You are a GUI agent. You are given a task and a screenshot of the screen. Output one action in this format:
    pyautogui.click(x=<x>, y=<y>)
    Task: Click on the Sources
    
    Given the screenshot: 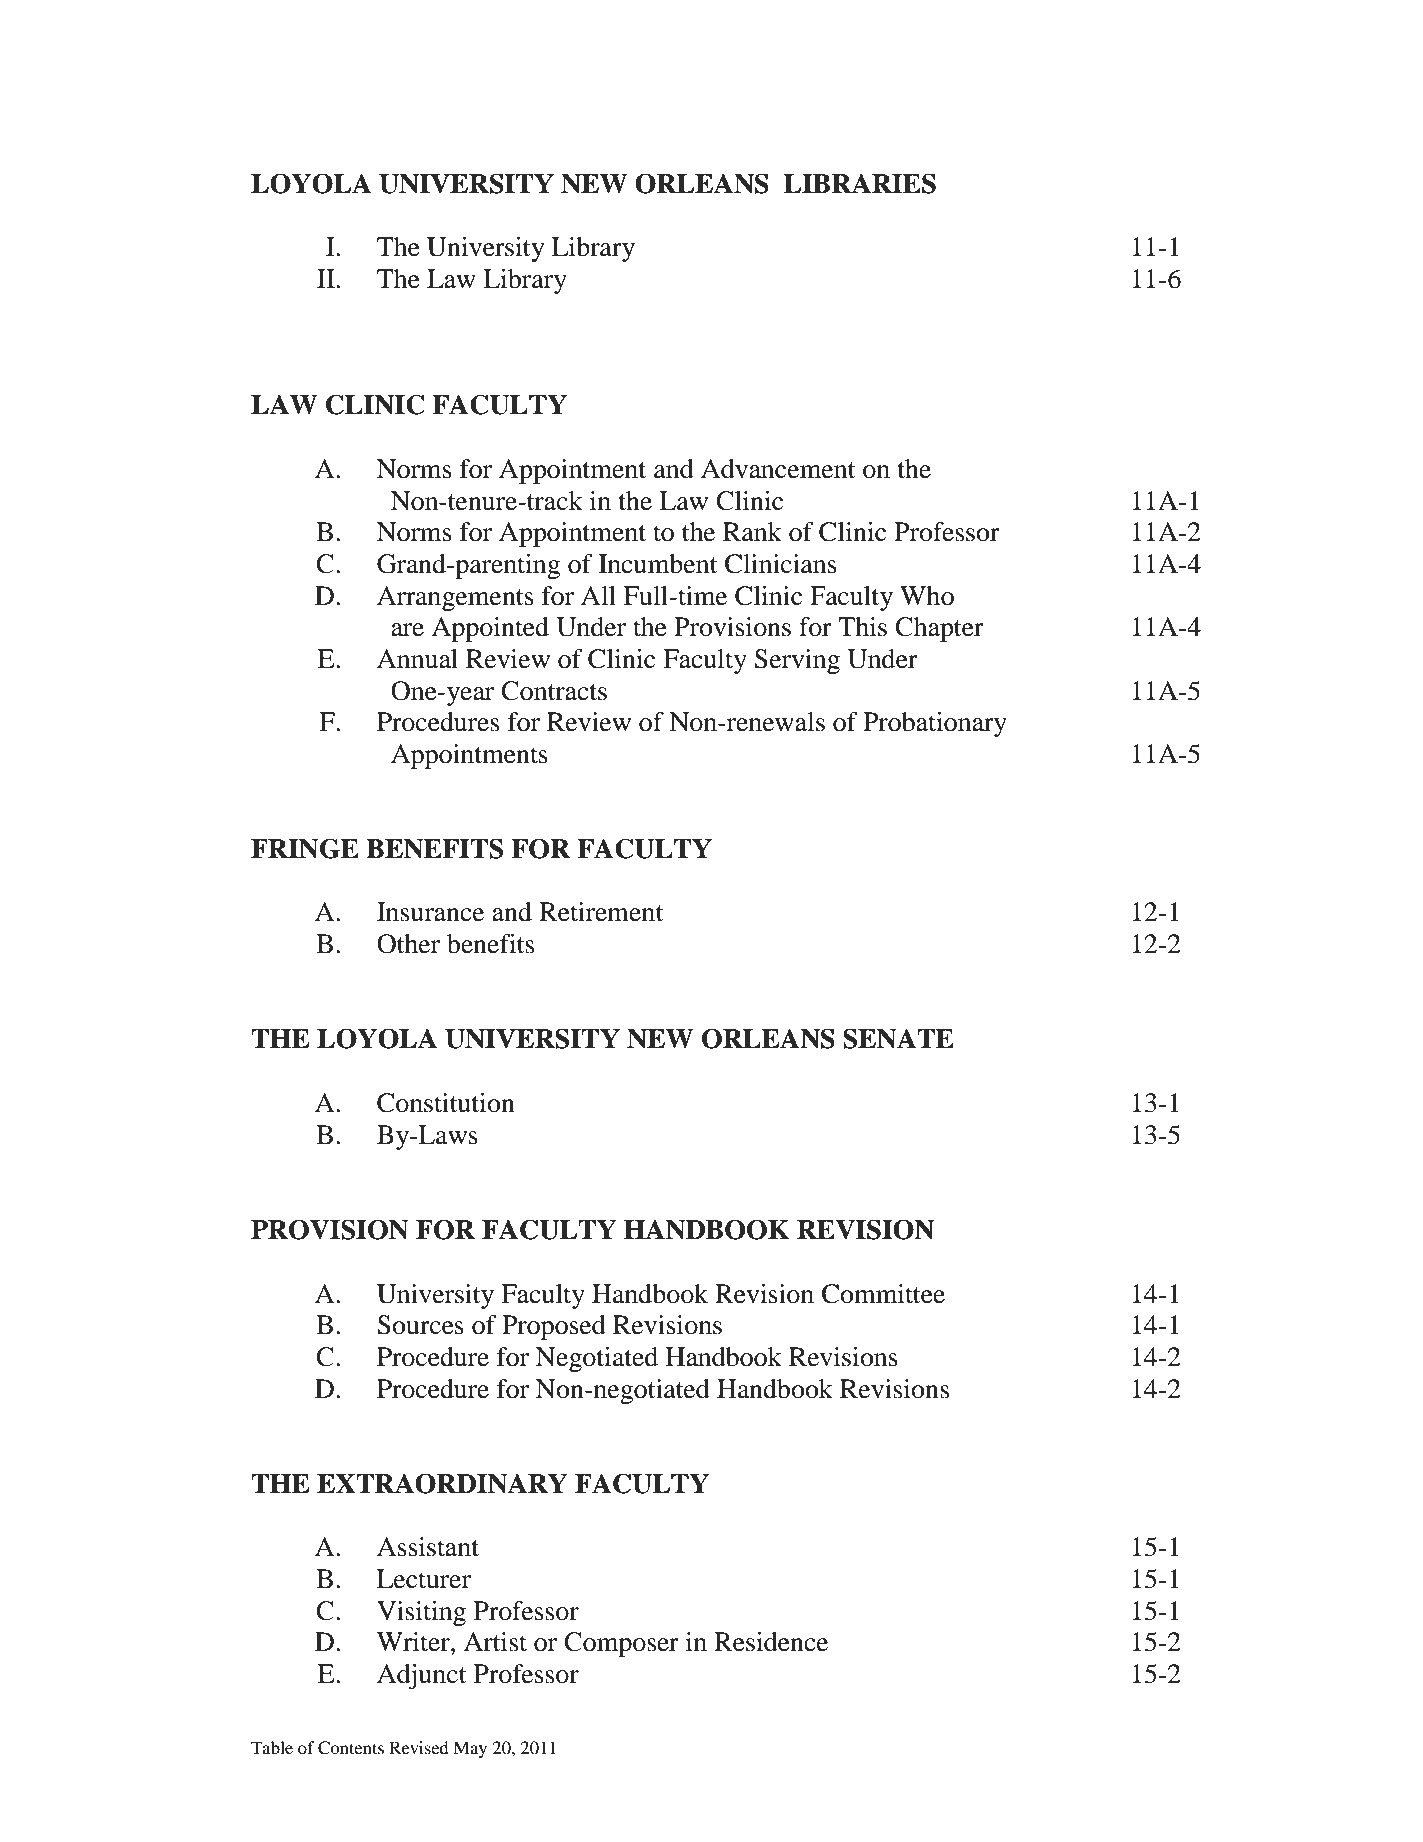 What is the action you would take?
    pyautogui.click(x=420, y=1325)
